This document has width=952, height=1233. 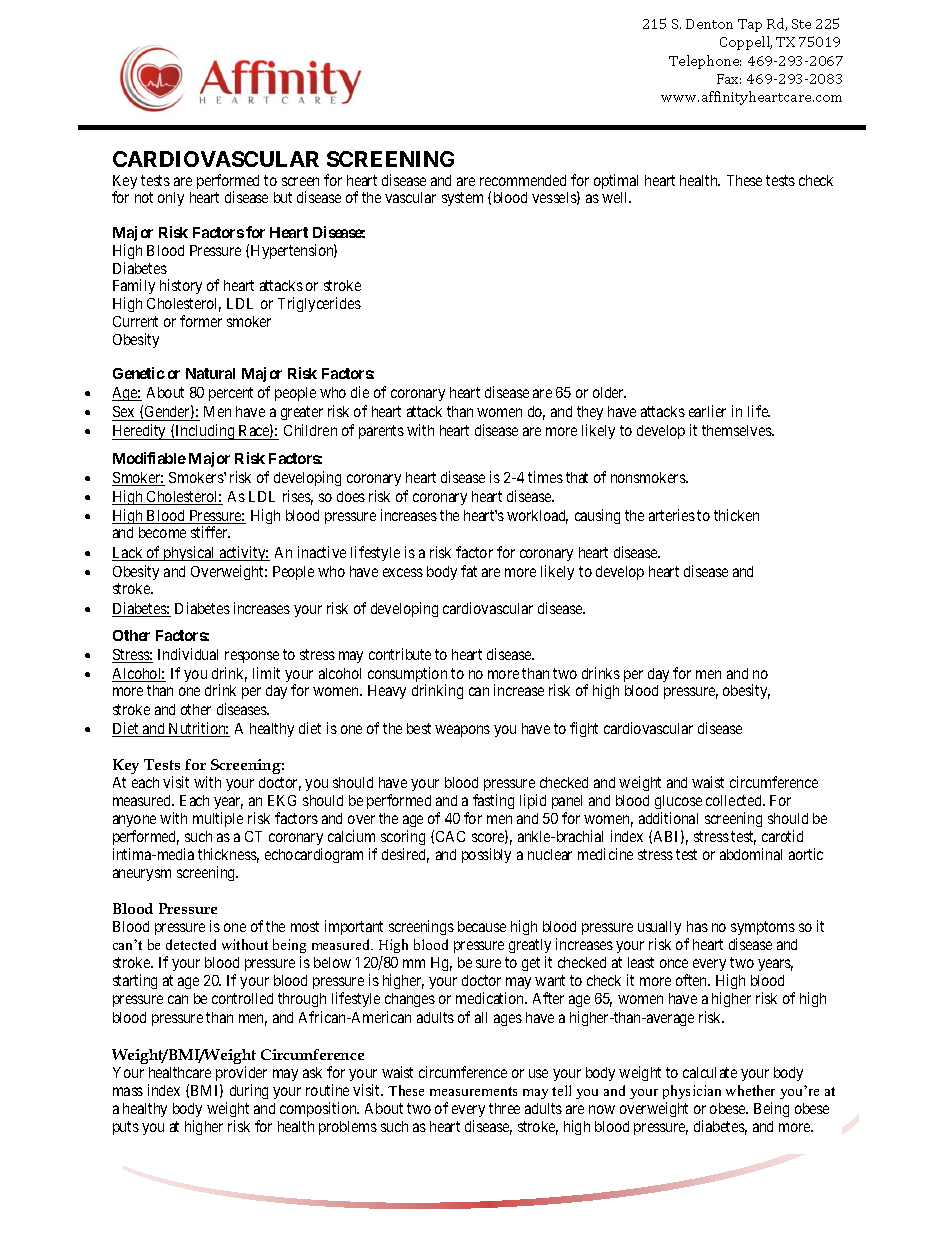 I want to click on whether, so click(x=750, y=1090).
